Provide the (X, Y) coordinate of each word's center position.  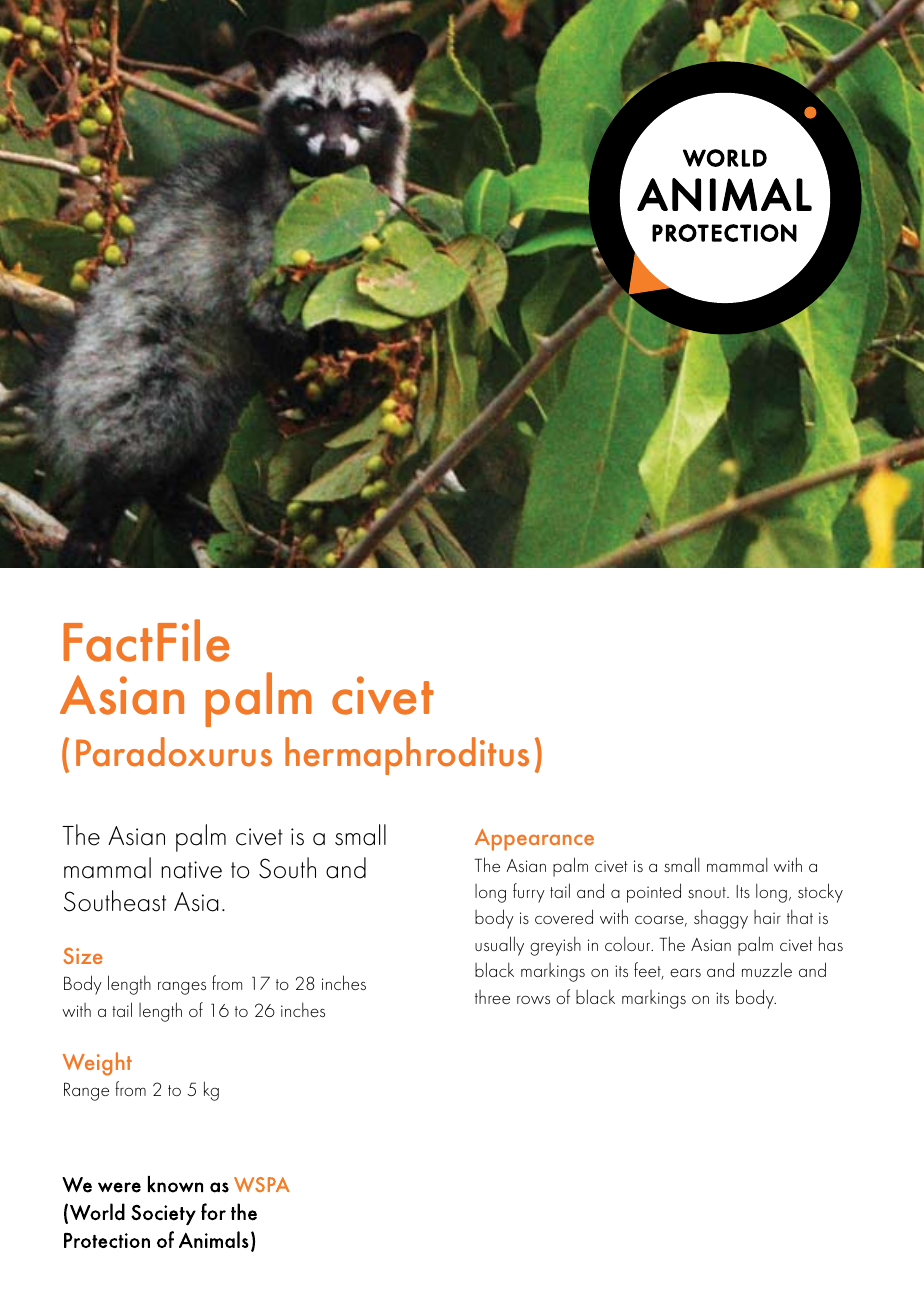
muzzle (767, 969)
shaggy (721, 919)
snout (708, 892)
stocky (820, 893)
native (191, 870)
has (831, 943)
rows (533, 999)
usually (499, 946)
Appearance (534, 840)
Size (83, 956)
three (492, 997)
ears (685, 972)
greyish (555, 946)
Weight (97, 1064)
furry (529, 893)
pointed (654, 893)
